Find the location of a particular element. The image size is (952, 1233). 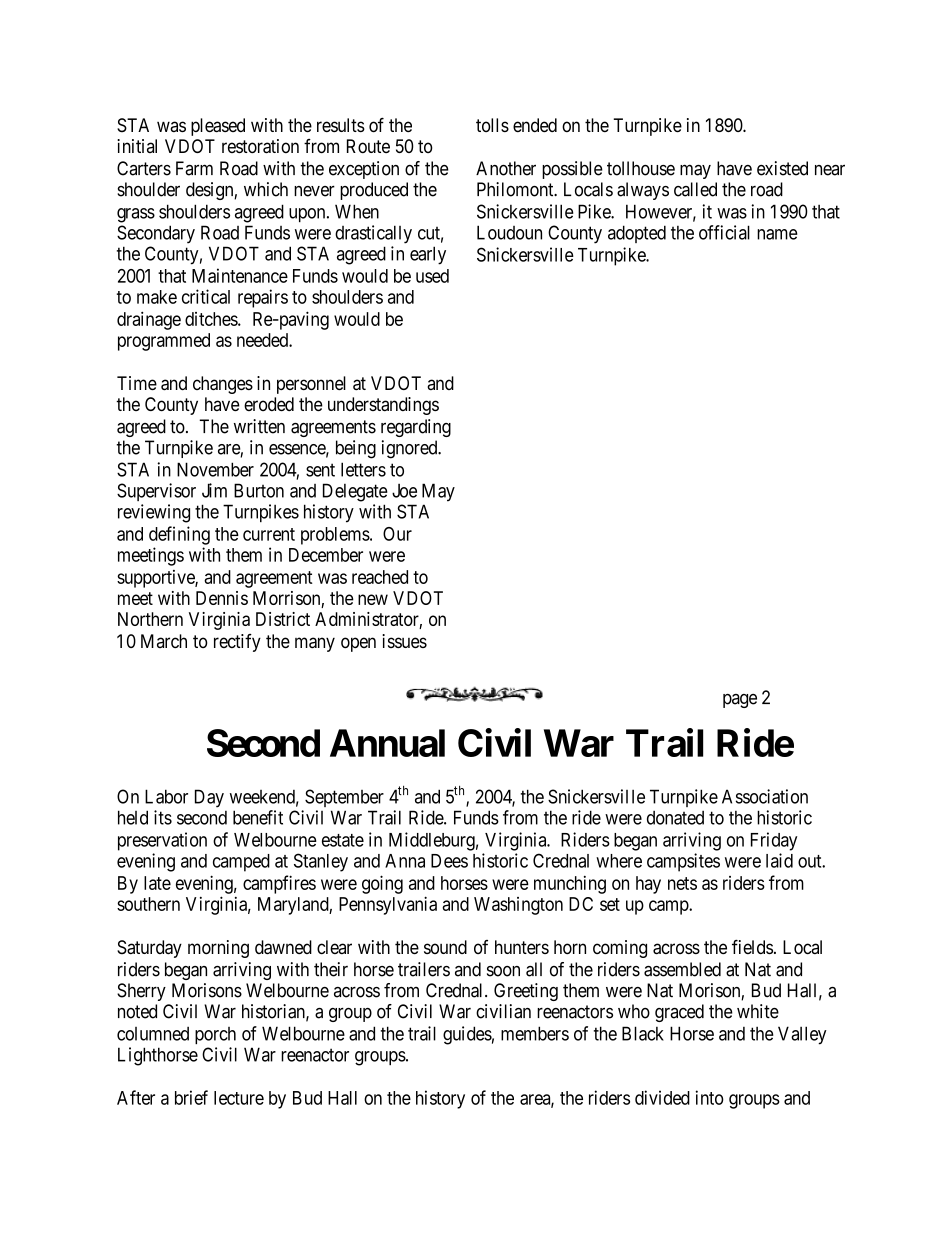

page is located at coordinates (740, 701).
